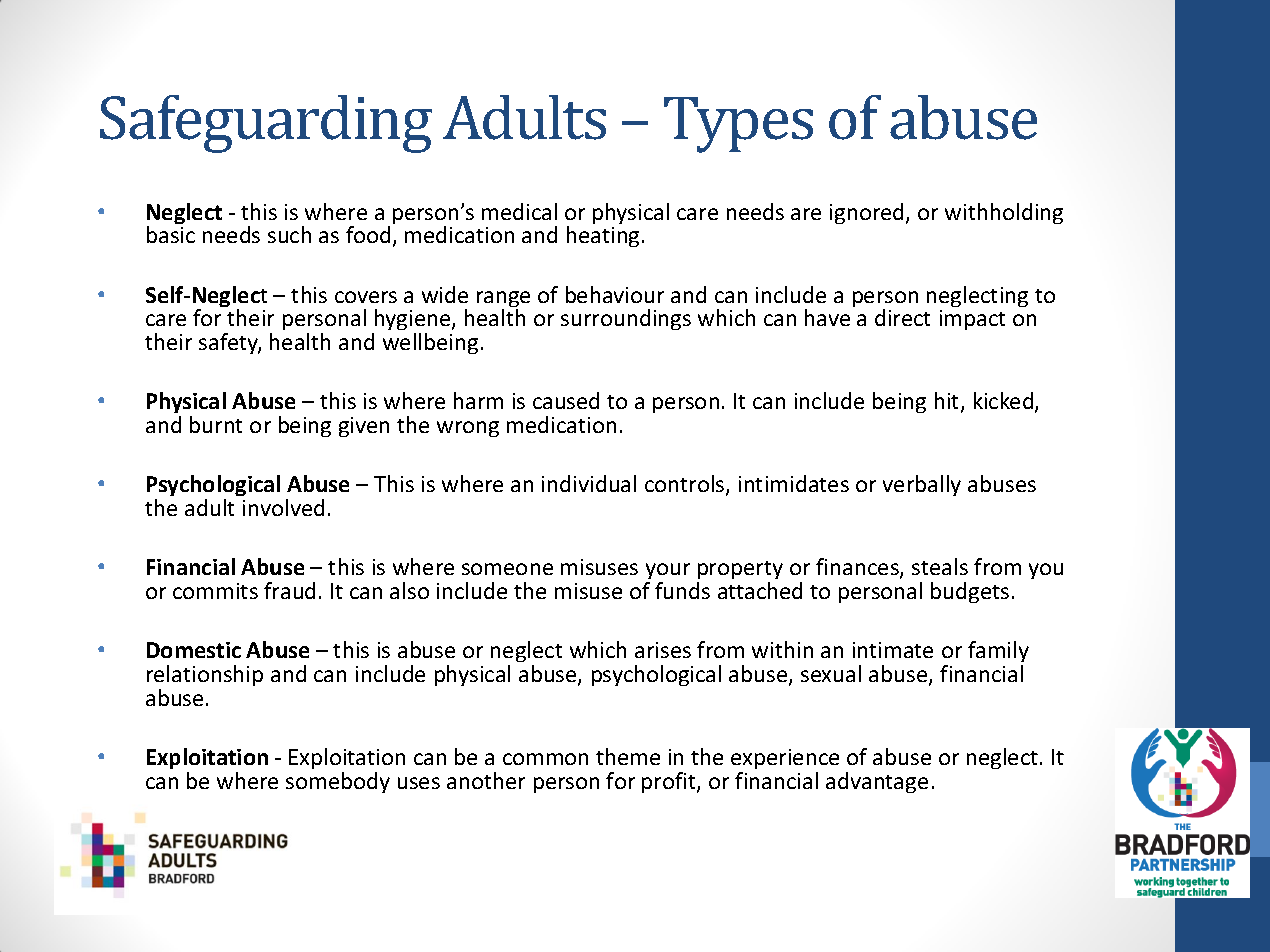 This document has width=1270, height=952. What do you see at coordinates (413, 321) in the document?
I see `hygiene` at bounding box center [413, 321].
